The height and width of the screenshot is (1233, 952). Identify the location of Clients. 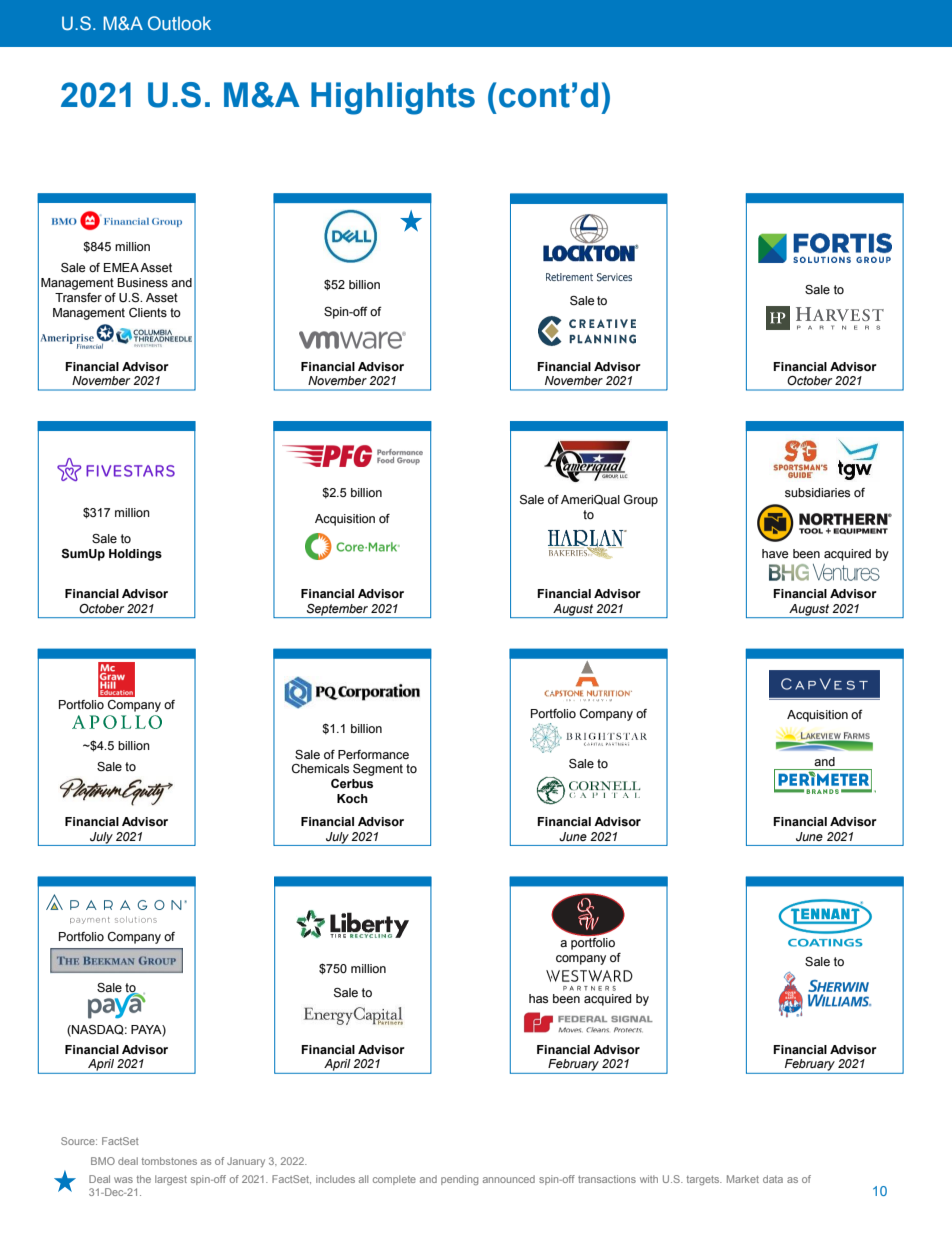
(148, 313).
